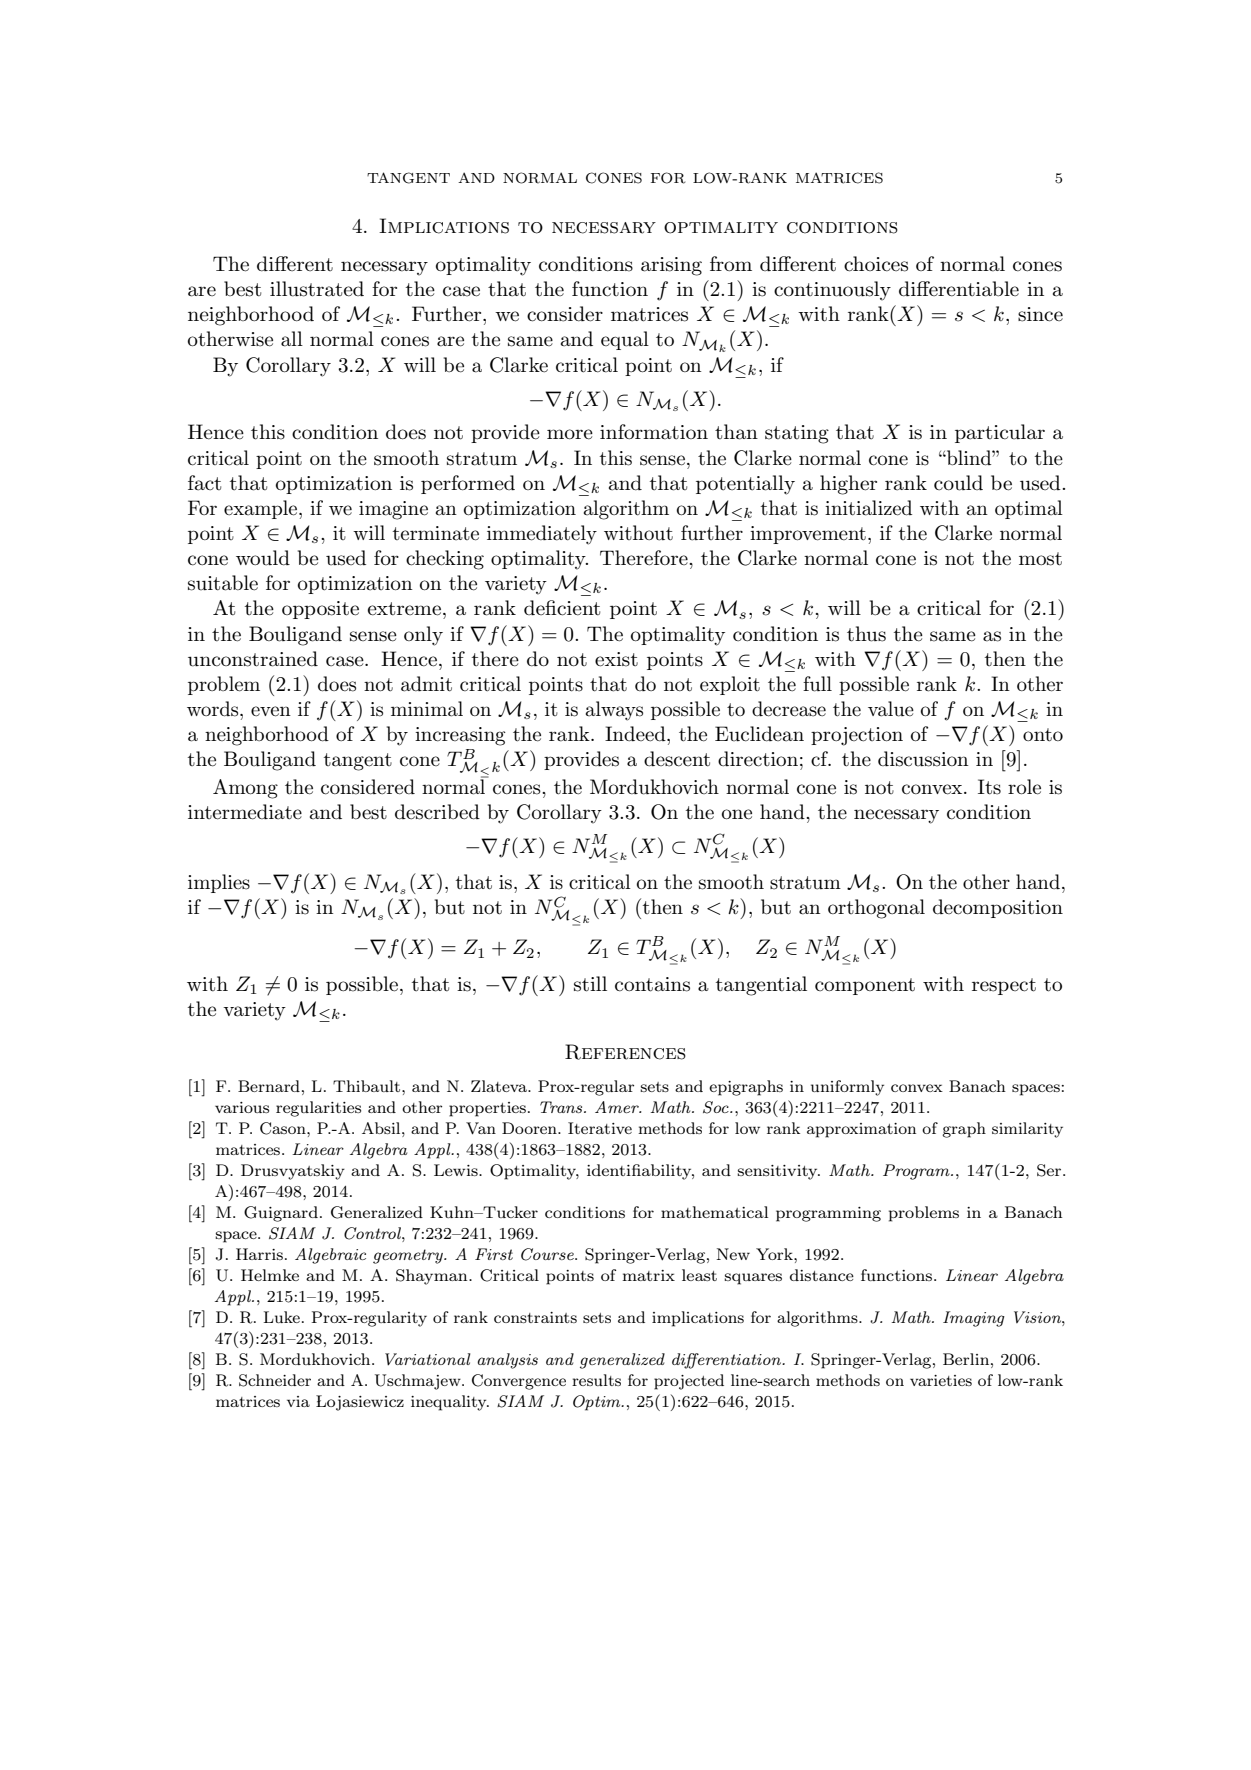  I want to click on illustrated, so click(317, 289).
